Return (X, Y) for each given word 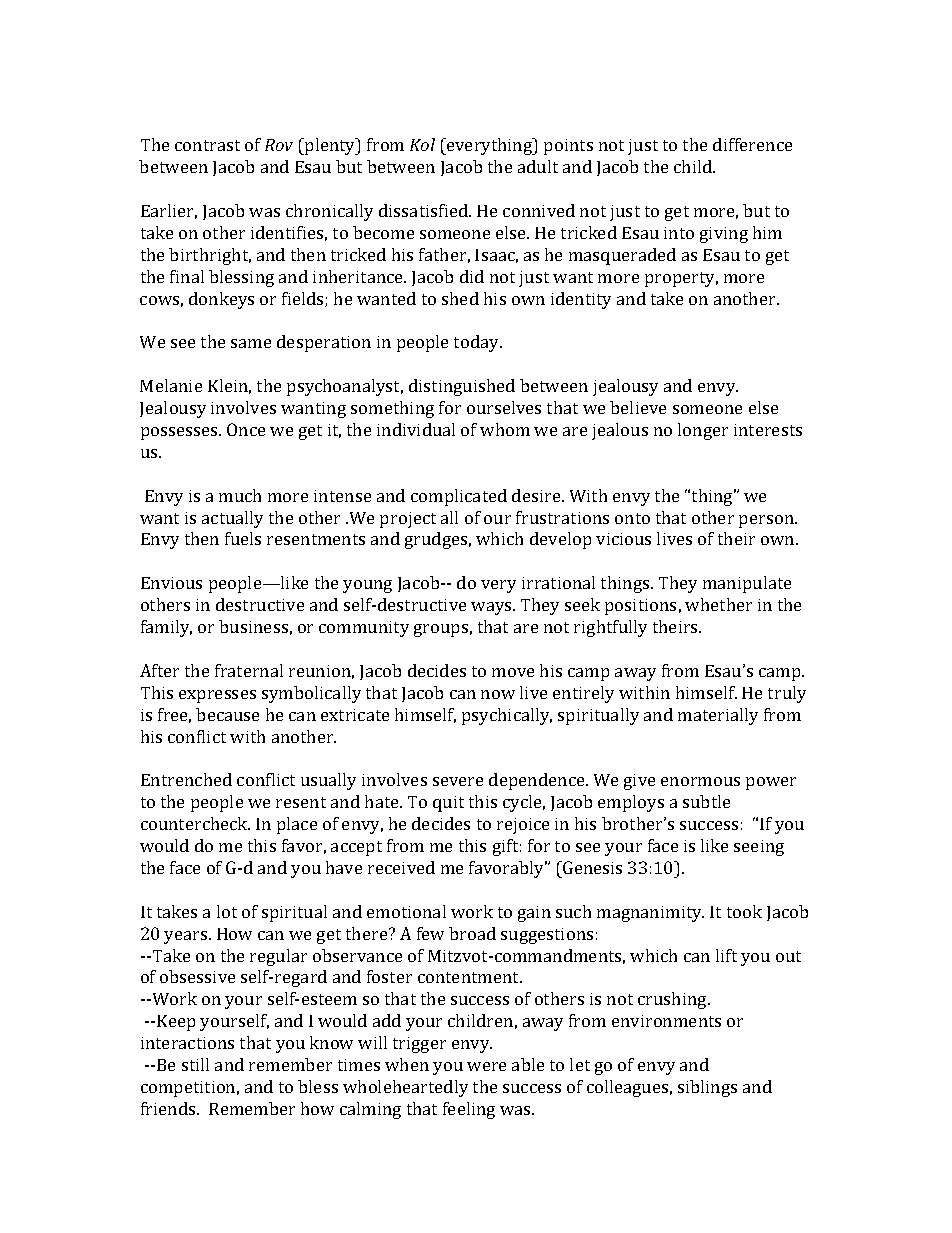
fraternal (249, 670)
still (195, 1064)
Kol (422, 144)
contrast (207, 145)
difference (752, 144)
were (486, 1066)
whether (718, 604)
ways (492, 608)
